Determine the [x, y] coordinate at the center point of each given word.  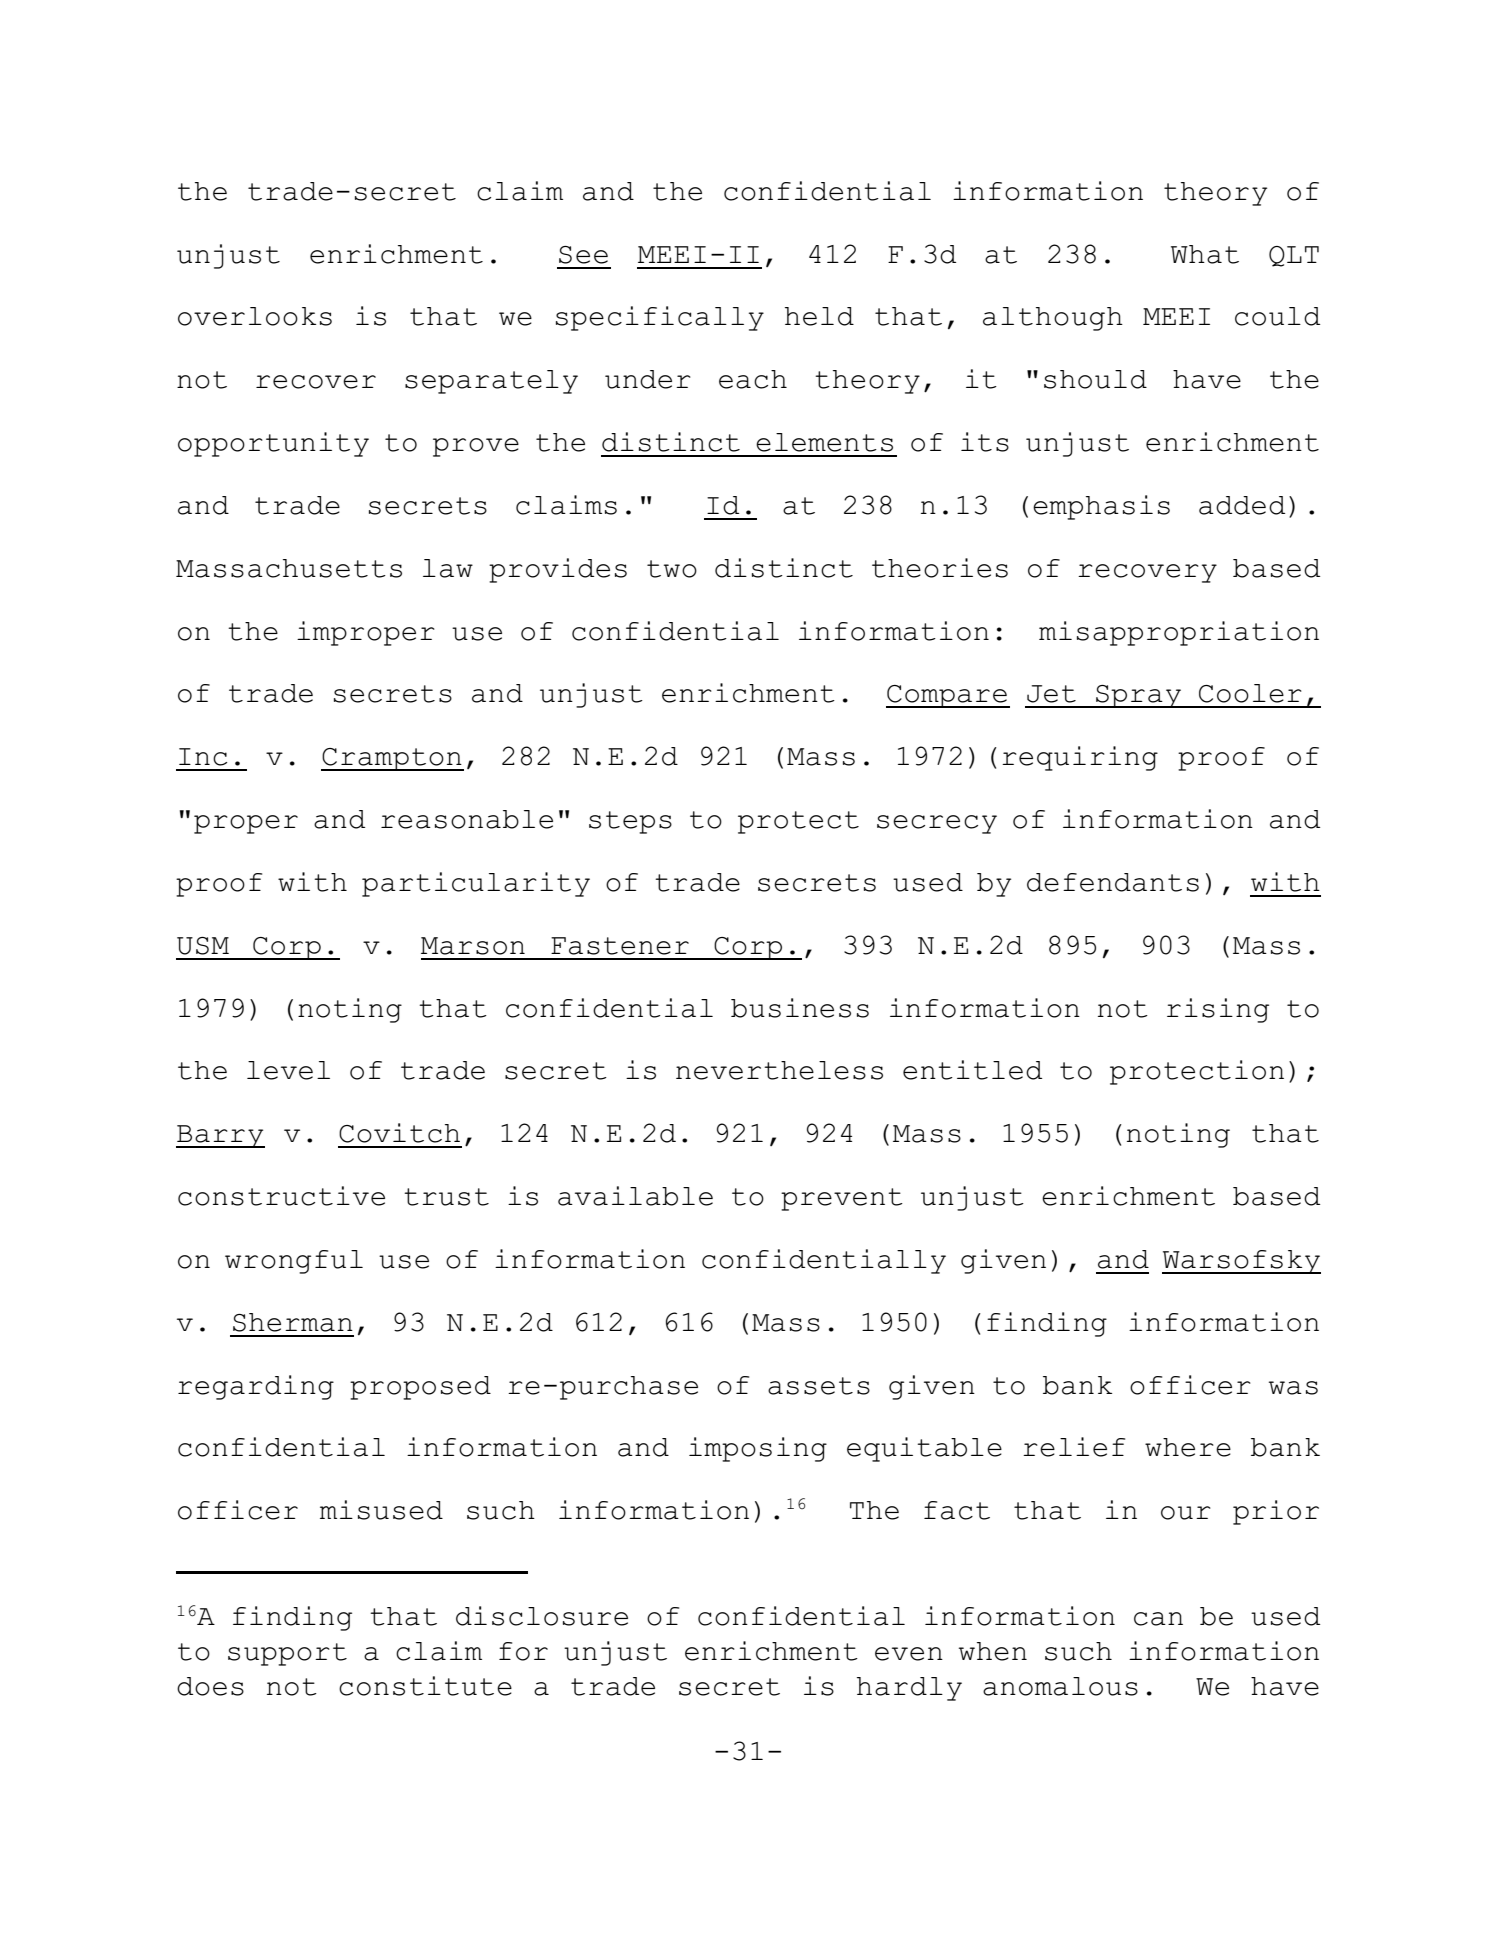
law [448, 568]
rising [1218, 1010]
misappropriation [1179, 633]
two [672, 569]
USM [203, 946]
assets [819, 1386]
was [1293, 1388]
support [287, 1654]
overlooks [255, 316]
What [1205, 254]
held [819, 316]
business [800, 1008]
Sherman [293, 1322]
